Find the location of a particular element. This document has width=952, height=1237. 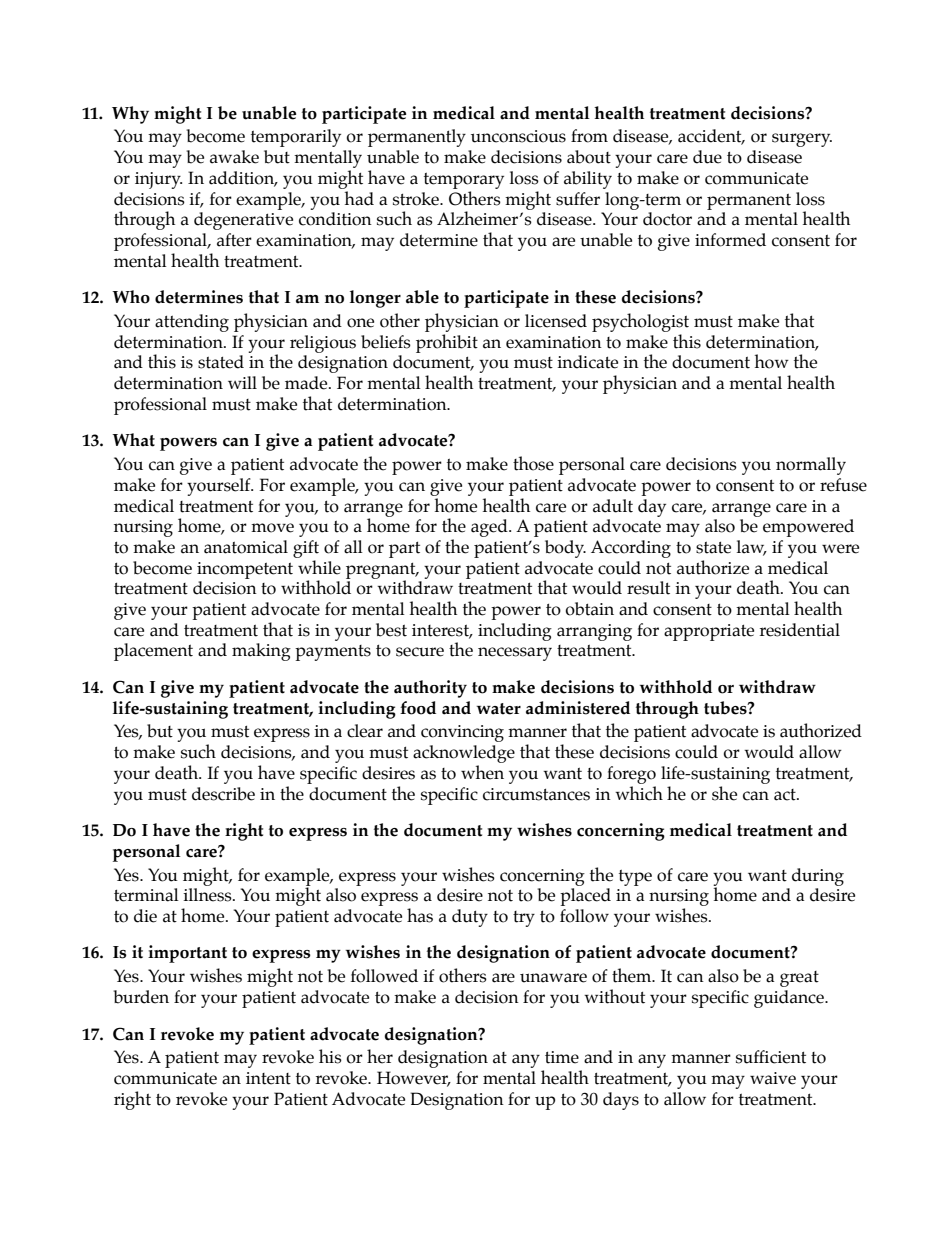

awake is located at coordinates (234, 157).
